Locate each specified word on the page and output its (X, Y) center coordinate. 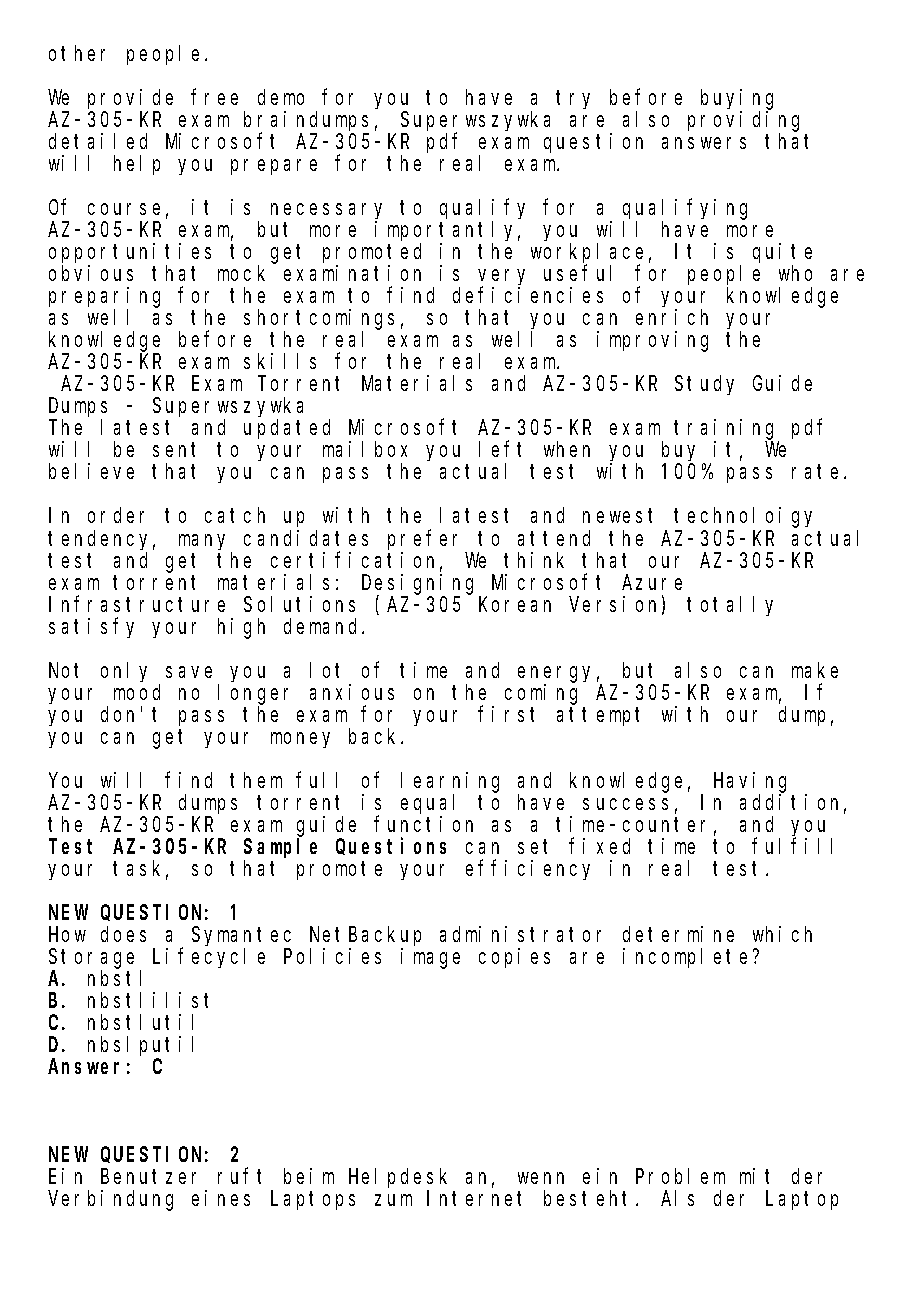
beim (309, 1176)
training (726, 430)
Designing (417, 585)
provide (130, 99)
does (123, 934)
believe (91, 471)
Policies (332, 956)
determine (678, 934)
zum (393, 1200)
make (815, 670)
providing (743, 122)
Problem (680, 1176)
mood (137, 692)
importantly (447, 232)
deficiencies (528, 295)
